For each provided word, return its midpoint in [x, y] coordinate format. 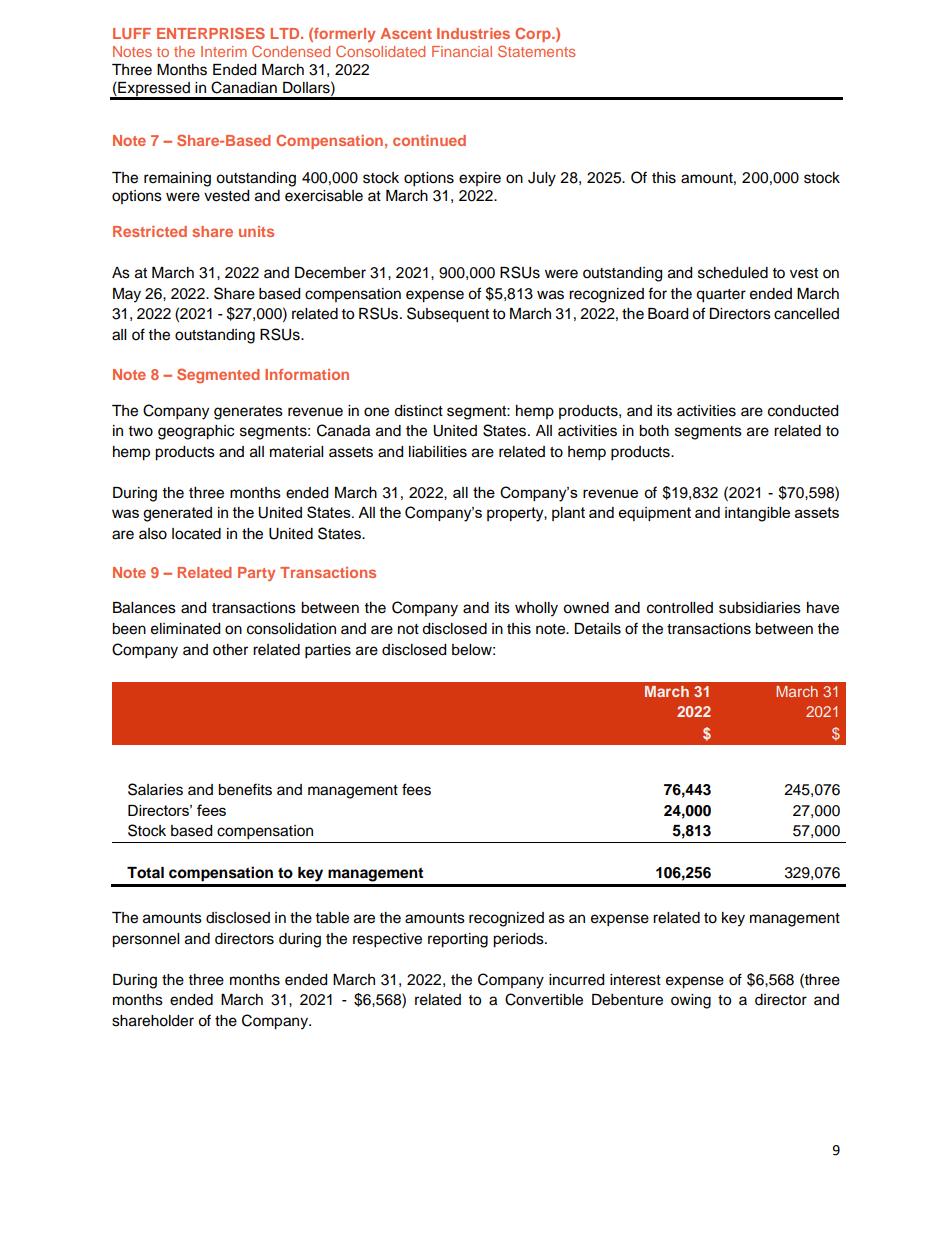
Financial [462, 51]
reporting [458, 940]
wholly [536, 609]
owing [691, 1001]
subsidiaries [760, 608]
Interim [224, 51]
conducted [803, 411]
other [230, 650]
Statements [536, 51]
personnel [145, 940]
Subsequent [448, 315]
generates [248, 413]
